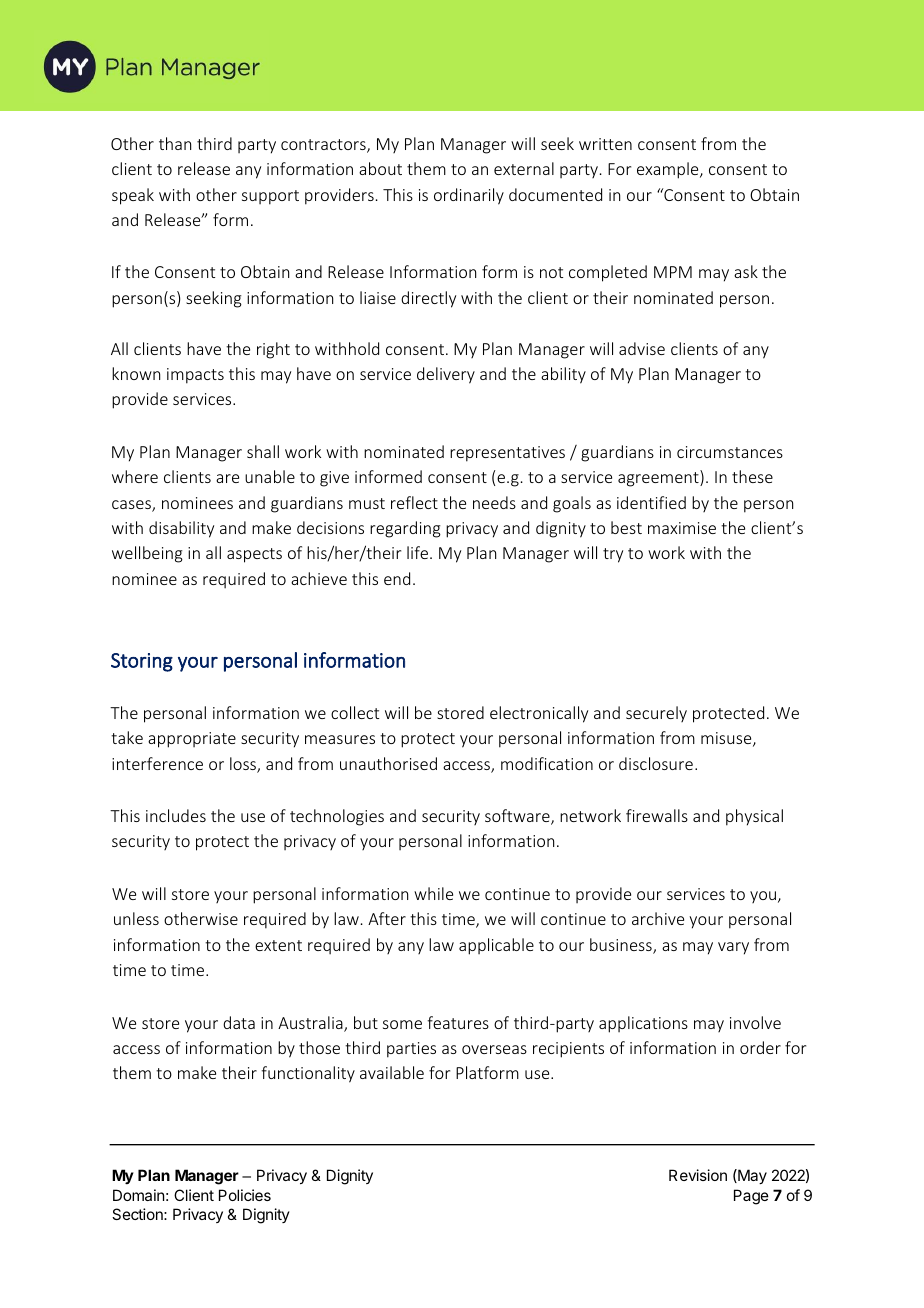 Image resolution: width=924 pixels, height=1308 pixels. What do you see at coordinates (195, 376) in the screenshot?
I see `impacts` at bounding box center [195, 376].
